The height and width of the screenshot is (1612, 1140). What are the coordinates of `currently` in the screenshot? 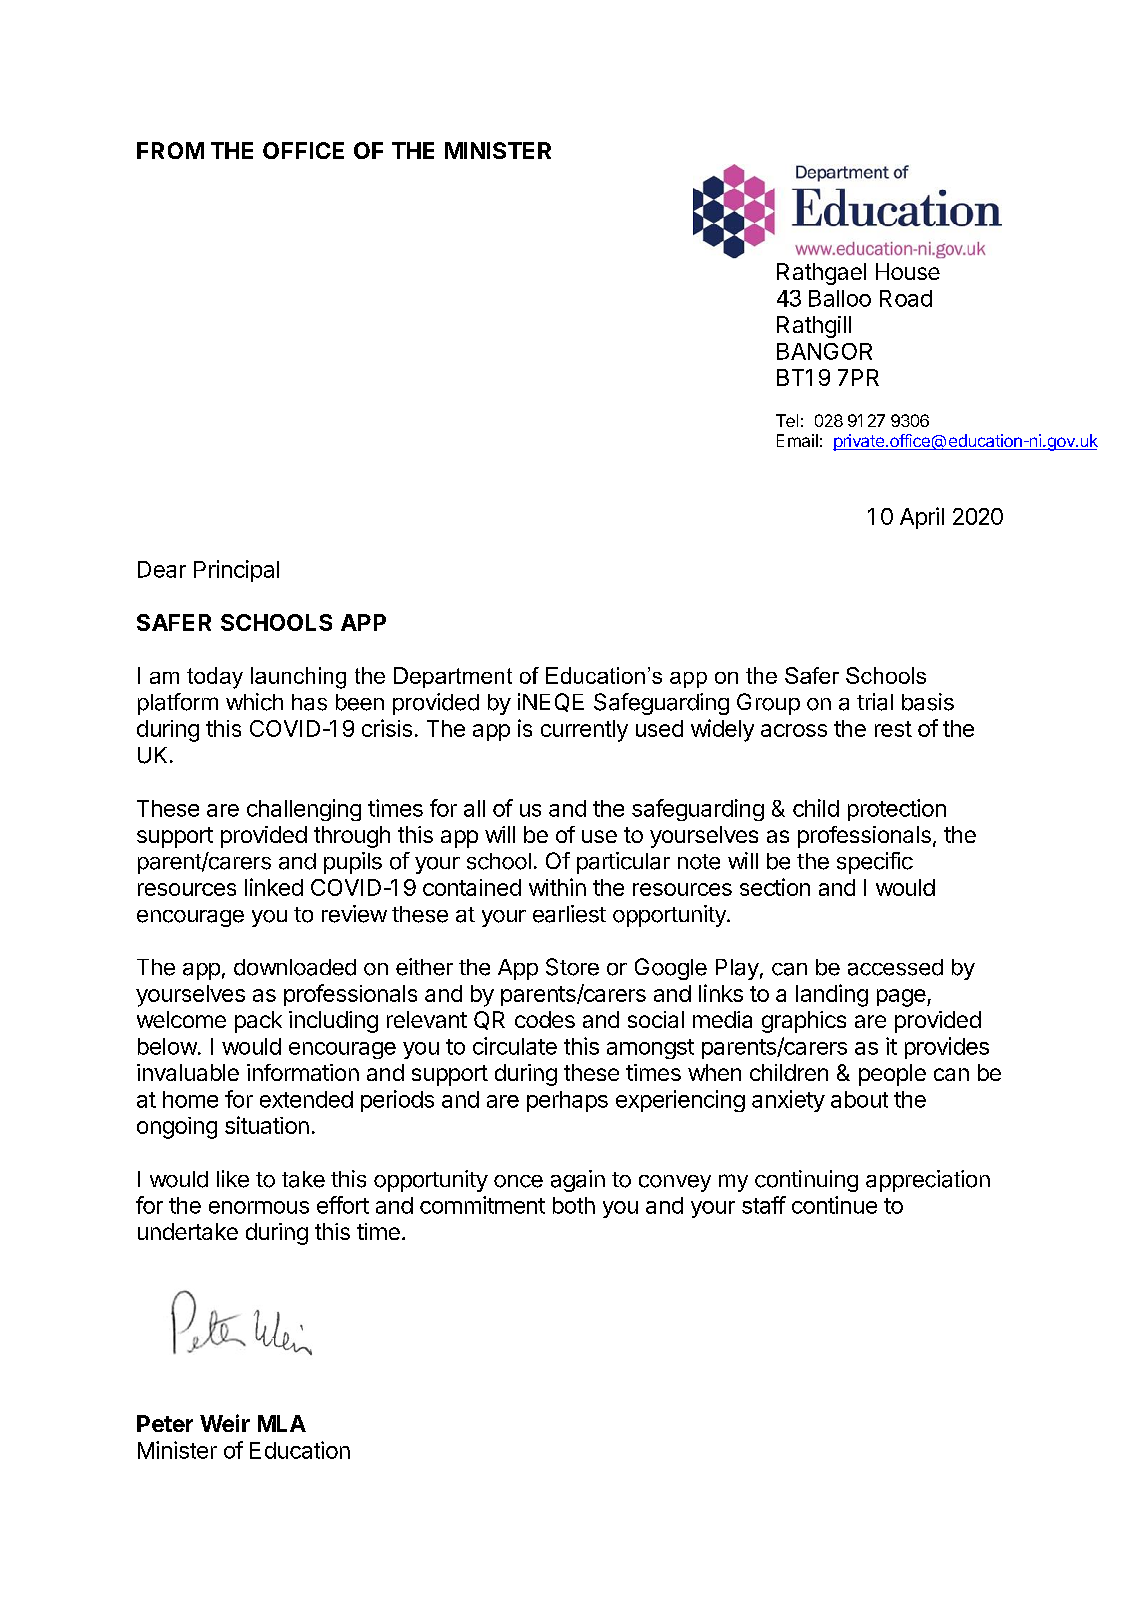 It's located at (584, 731).
